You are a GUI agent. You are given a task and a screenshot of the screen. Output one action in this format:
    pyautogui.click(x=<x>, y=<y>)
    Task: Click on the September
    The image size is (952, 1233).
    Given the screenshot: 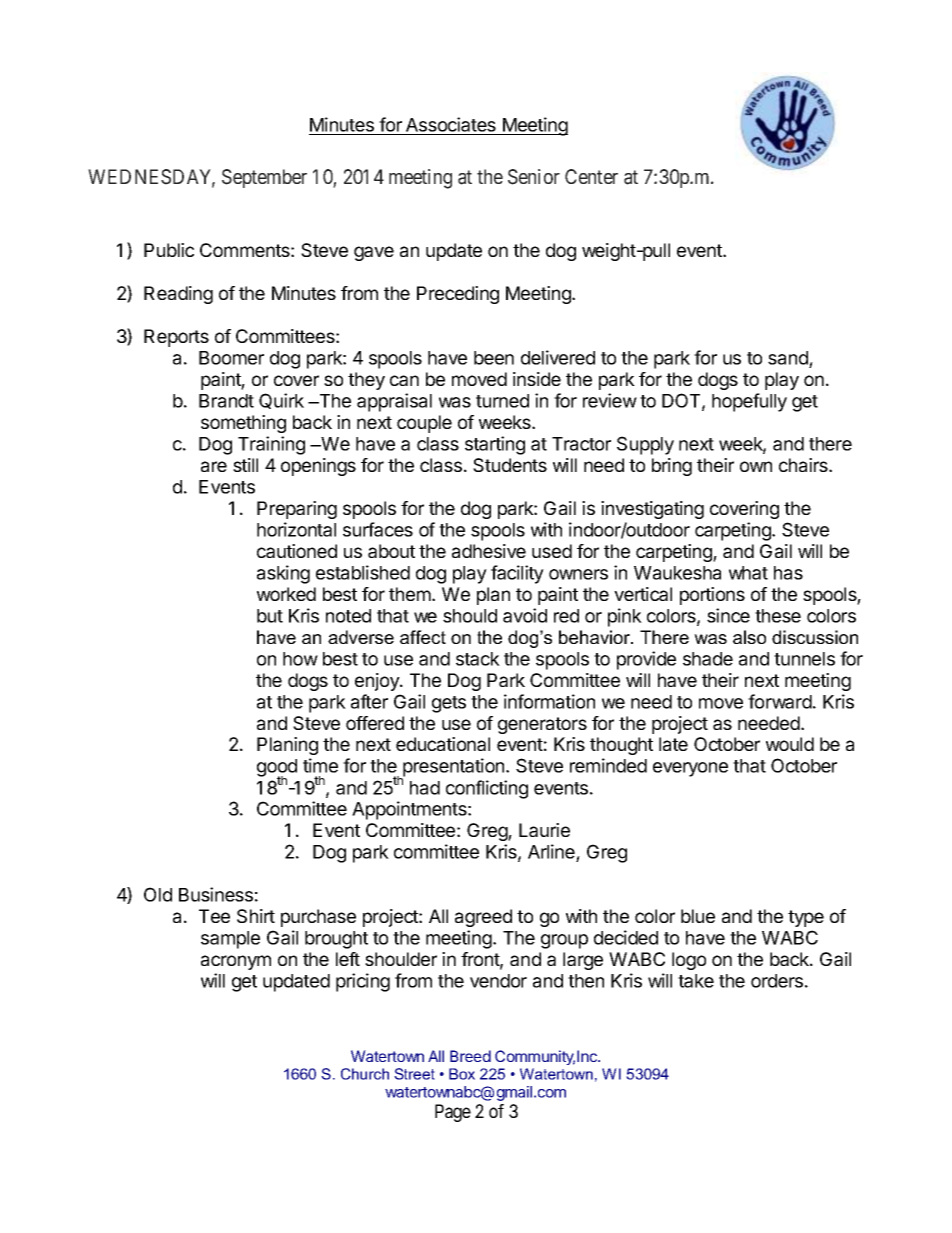 What is the action you would take?
    pyautogui.click(x=264, y=178)
